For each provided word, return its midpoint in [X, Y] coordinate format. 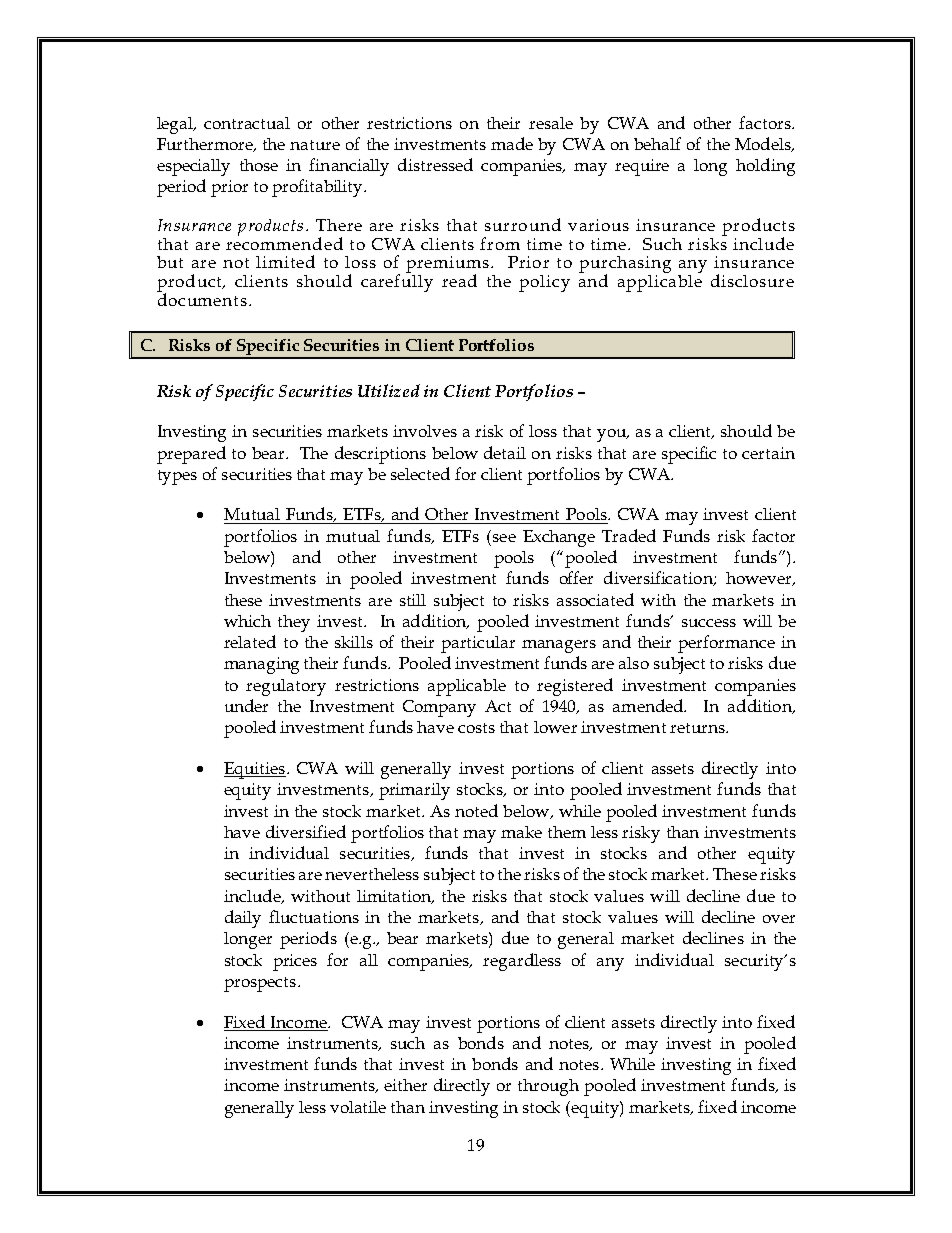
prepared [191, 455]
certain [768, 453]
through [548, 1087]
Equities [255, 770]
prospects [261, 984]
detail [505, 452]
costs [476, 728]
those [259, 165]
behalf [657, 143]
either [405, 1085]
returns [698, 728]
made [512, 143]
